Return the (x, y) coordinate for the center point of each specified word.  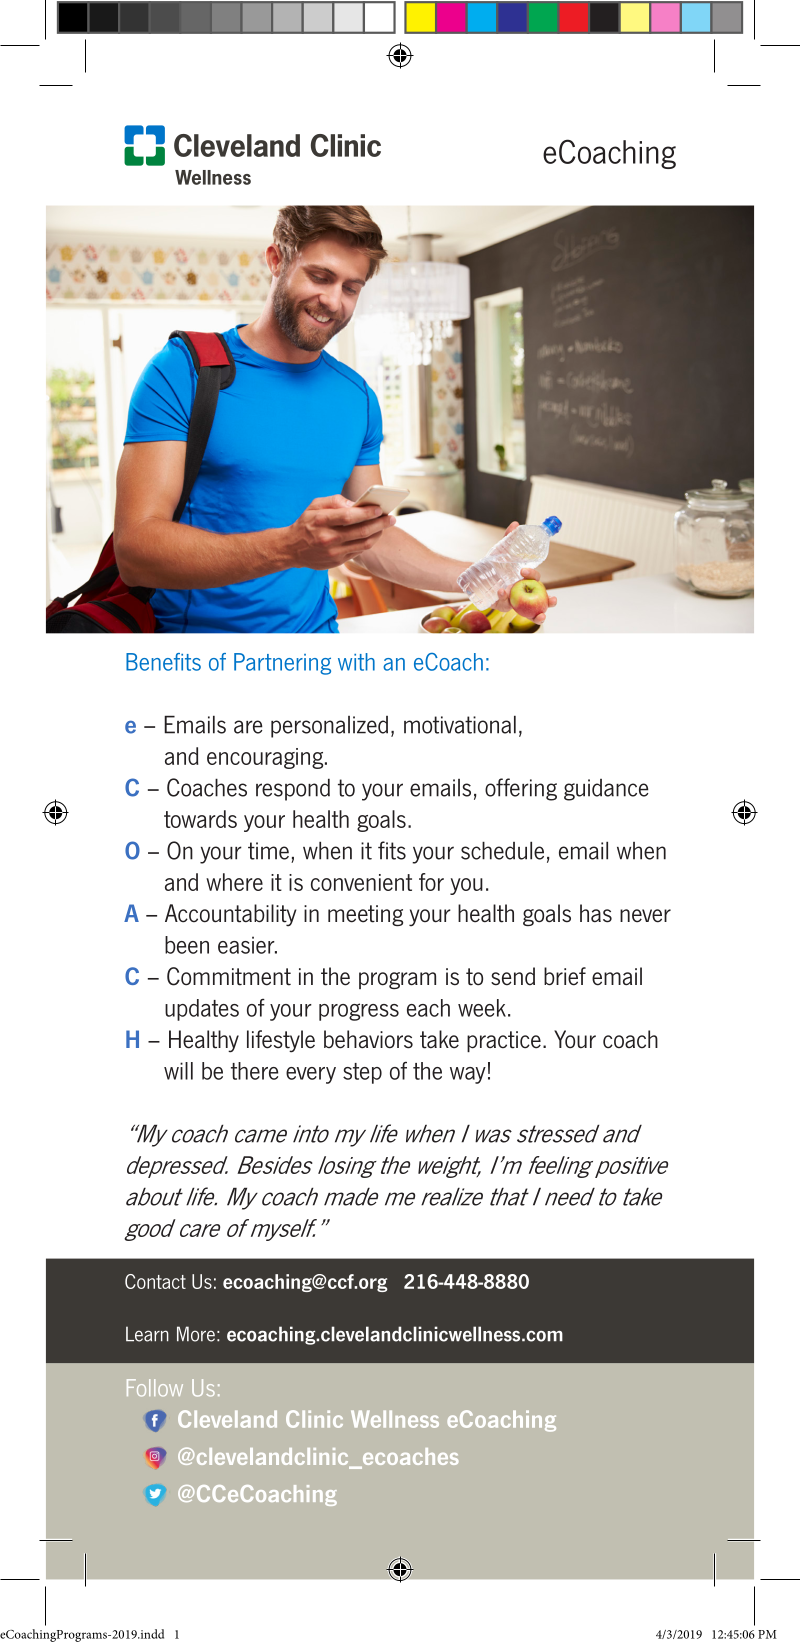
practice (504, 1041)
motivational (460, 724)
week (482, 1008)
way (468, 1075)
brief (565, 976)
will (178, 1071)
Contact (155, 1281)
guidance (606, 790)
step (362, 1073)
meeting (365, 915)
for (431, 882)
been (187, 945)
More (196, 1334)
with (356, 662)
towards (200, 819)
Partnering (282, 664)
